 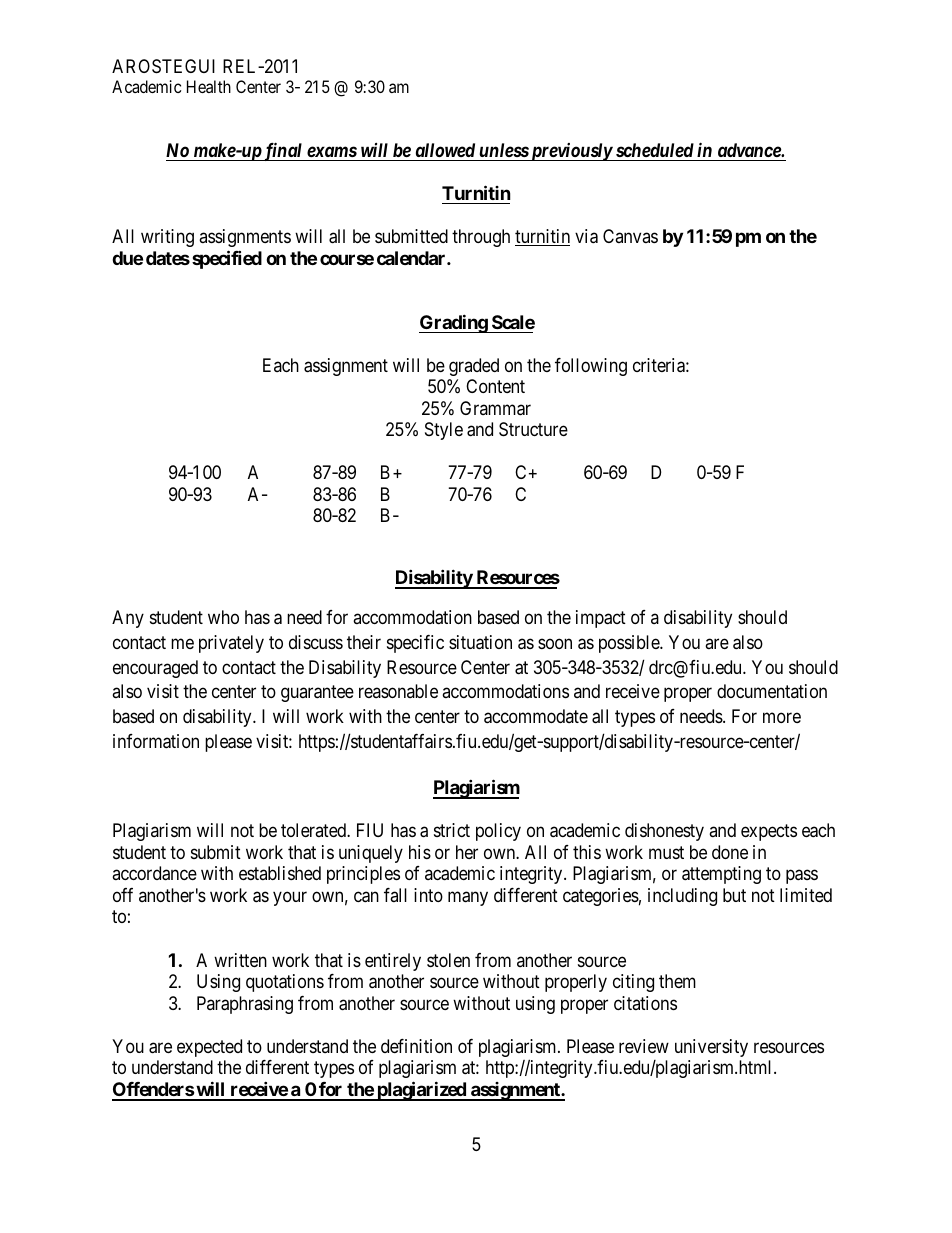 What do you see at coordinates (223, 617) in the page?
I see `who` at bounding box center [223, 617].
